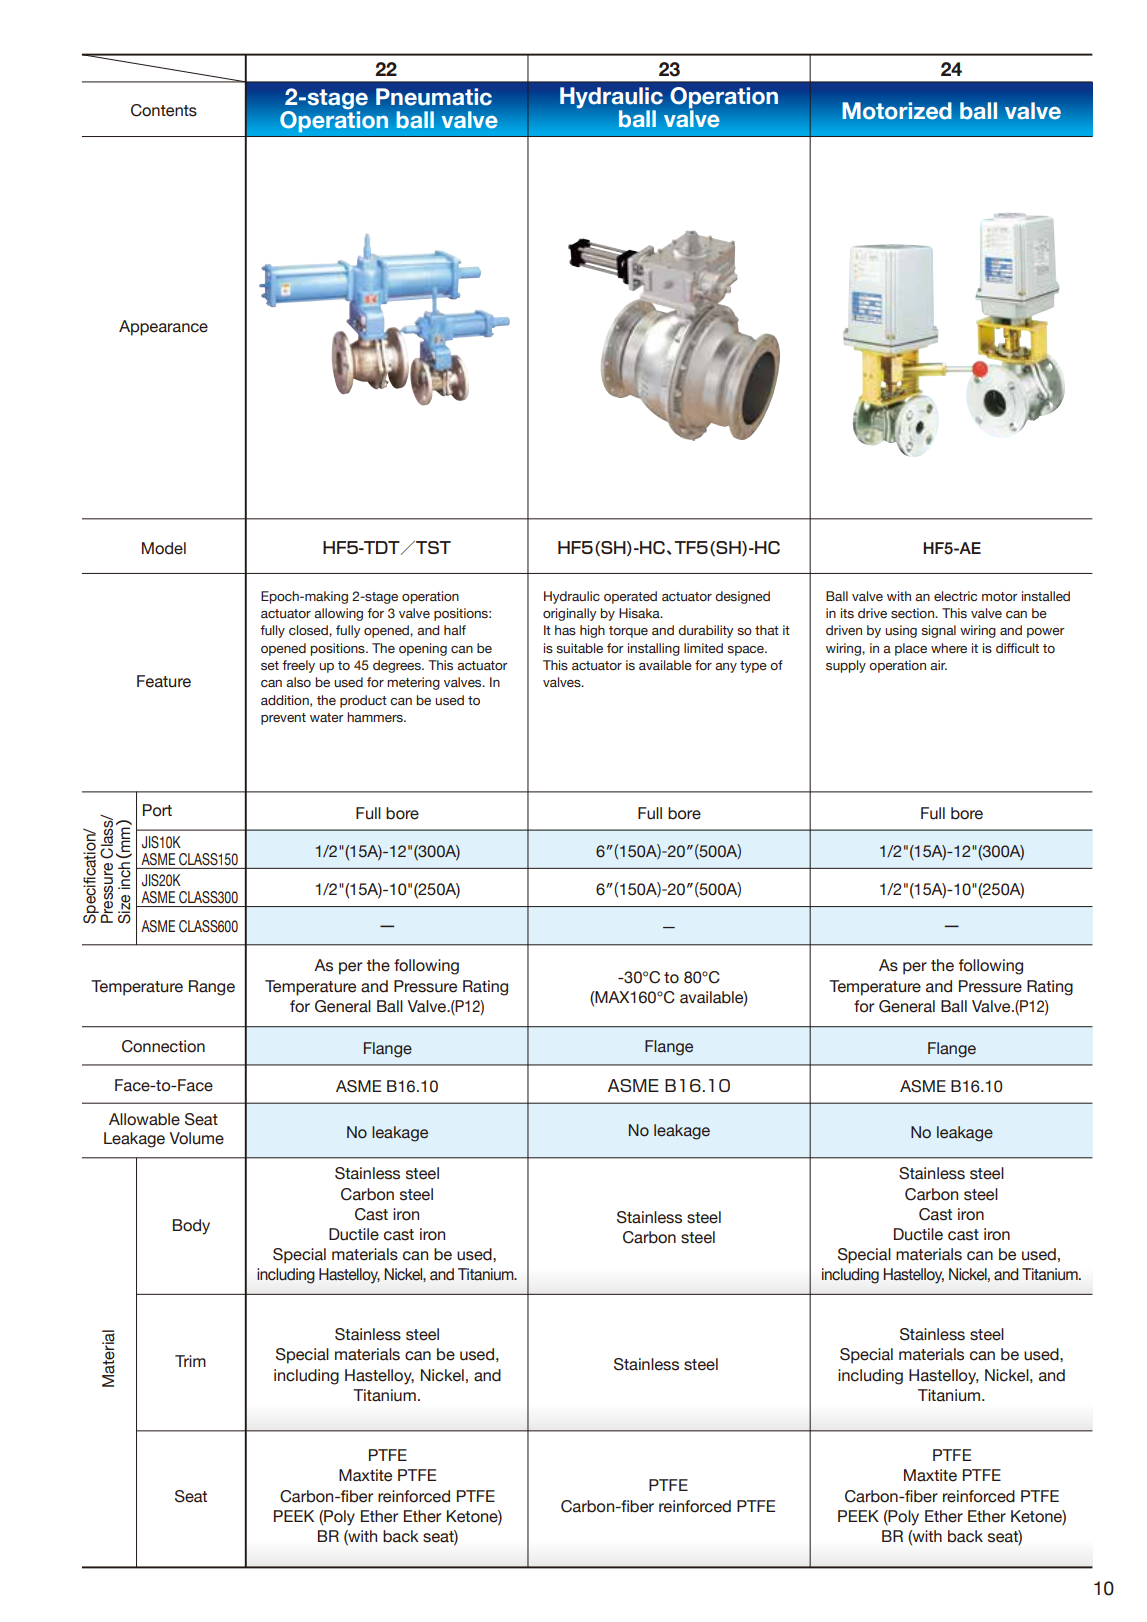 This screenshot has width=1147, height=1622. What do you see at coordinates (164, 110) in the screenshot?
I see `Contents` at bounding box center [164, 110].
